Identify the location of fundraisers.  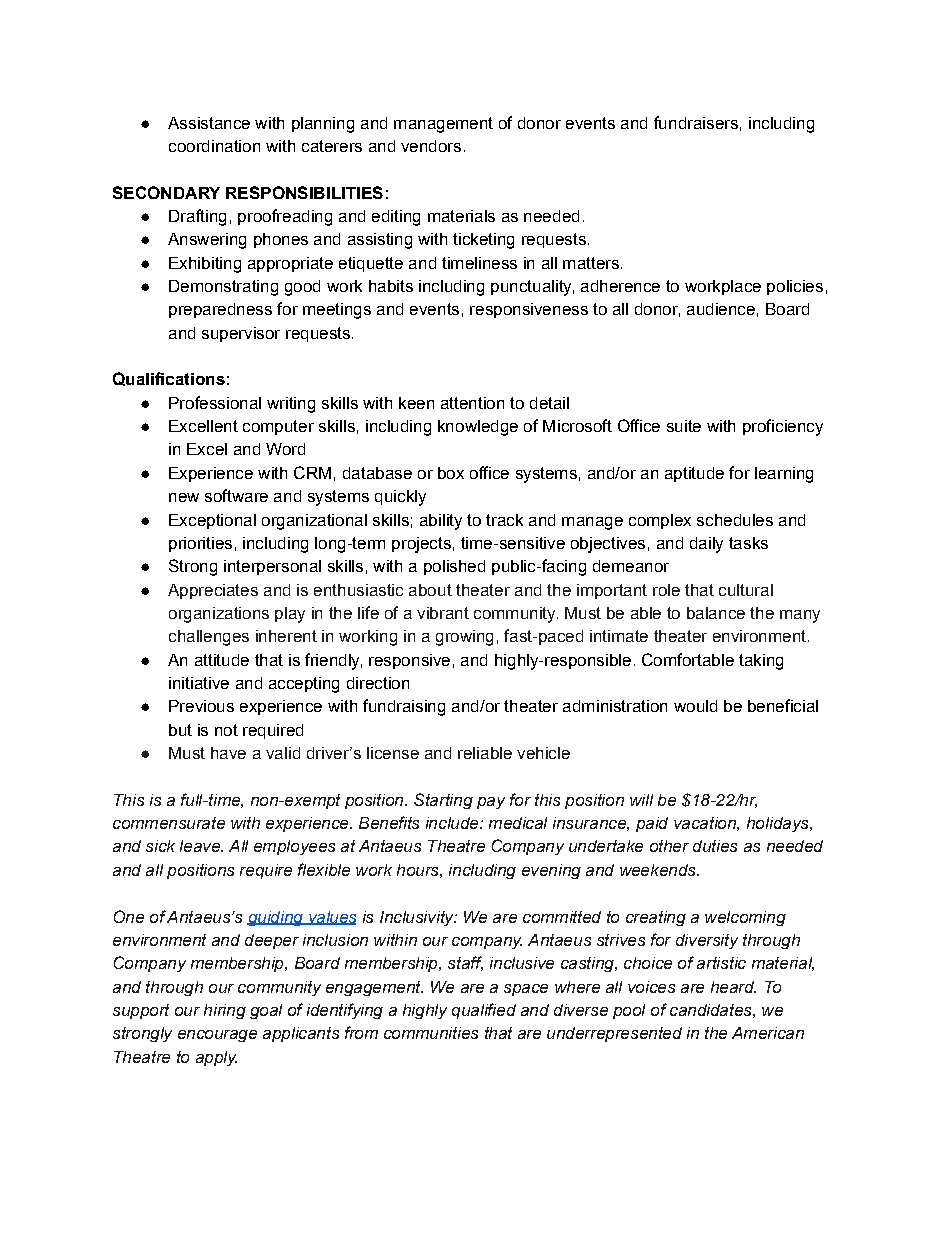
(696, 122).
